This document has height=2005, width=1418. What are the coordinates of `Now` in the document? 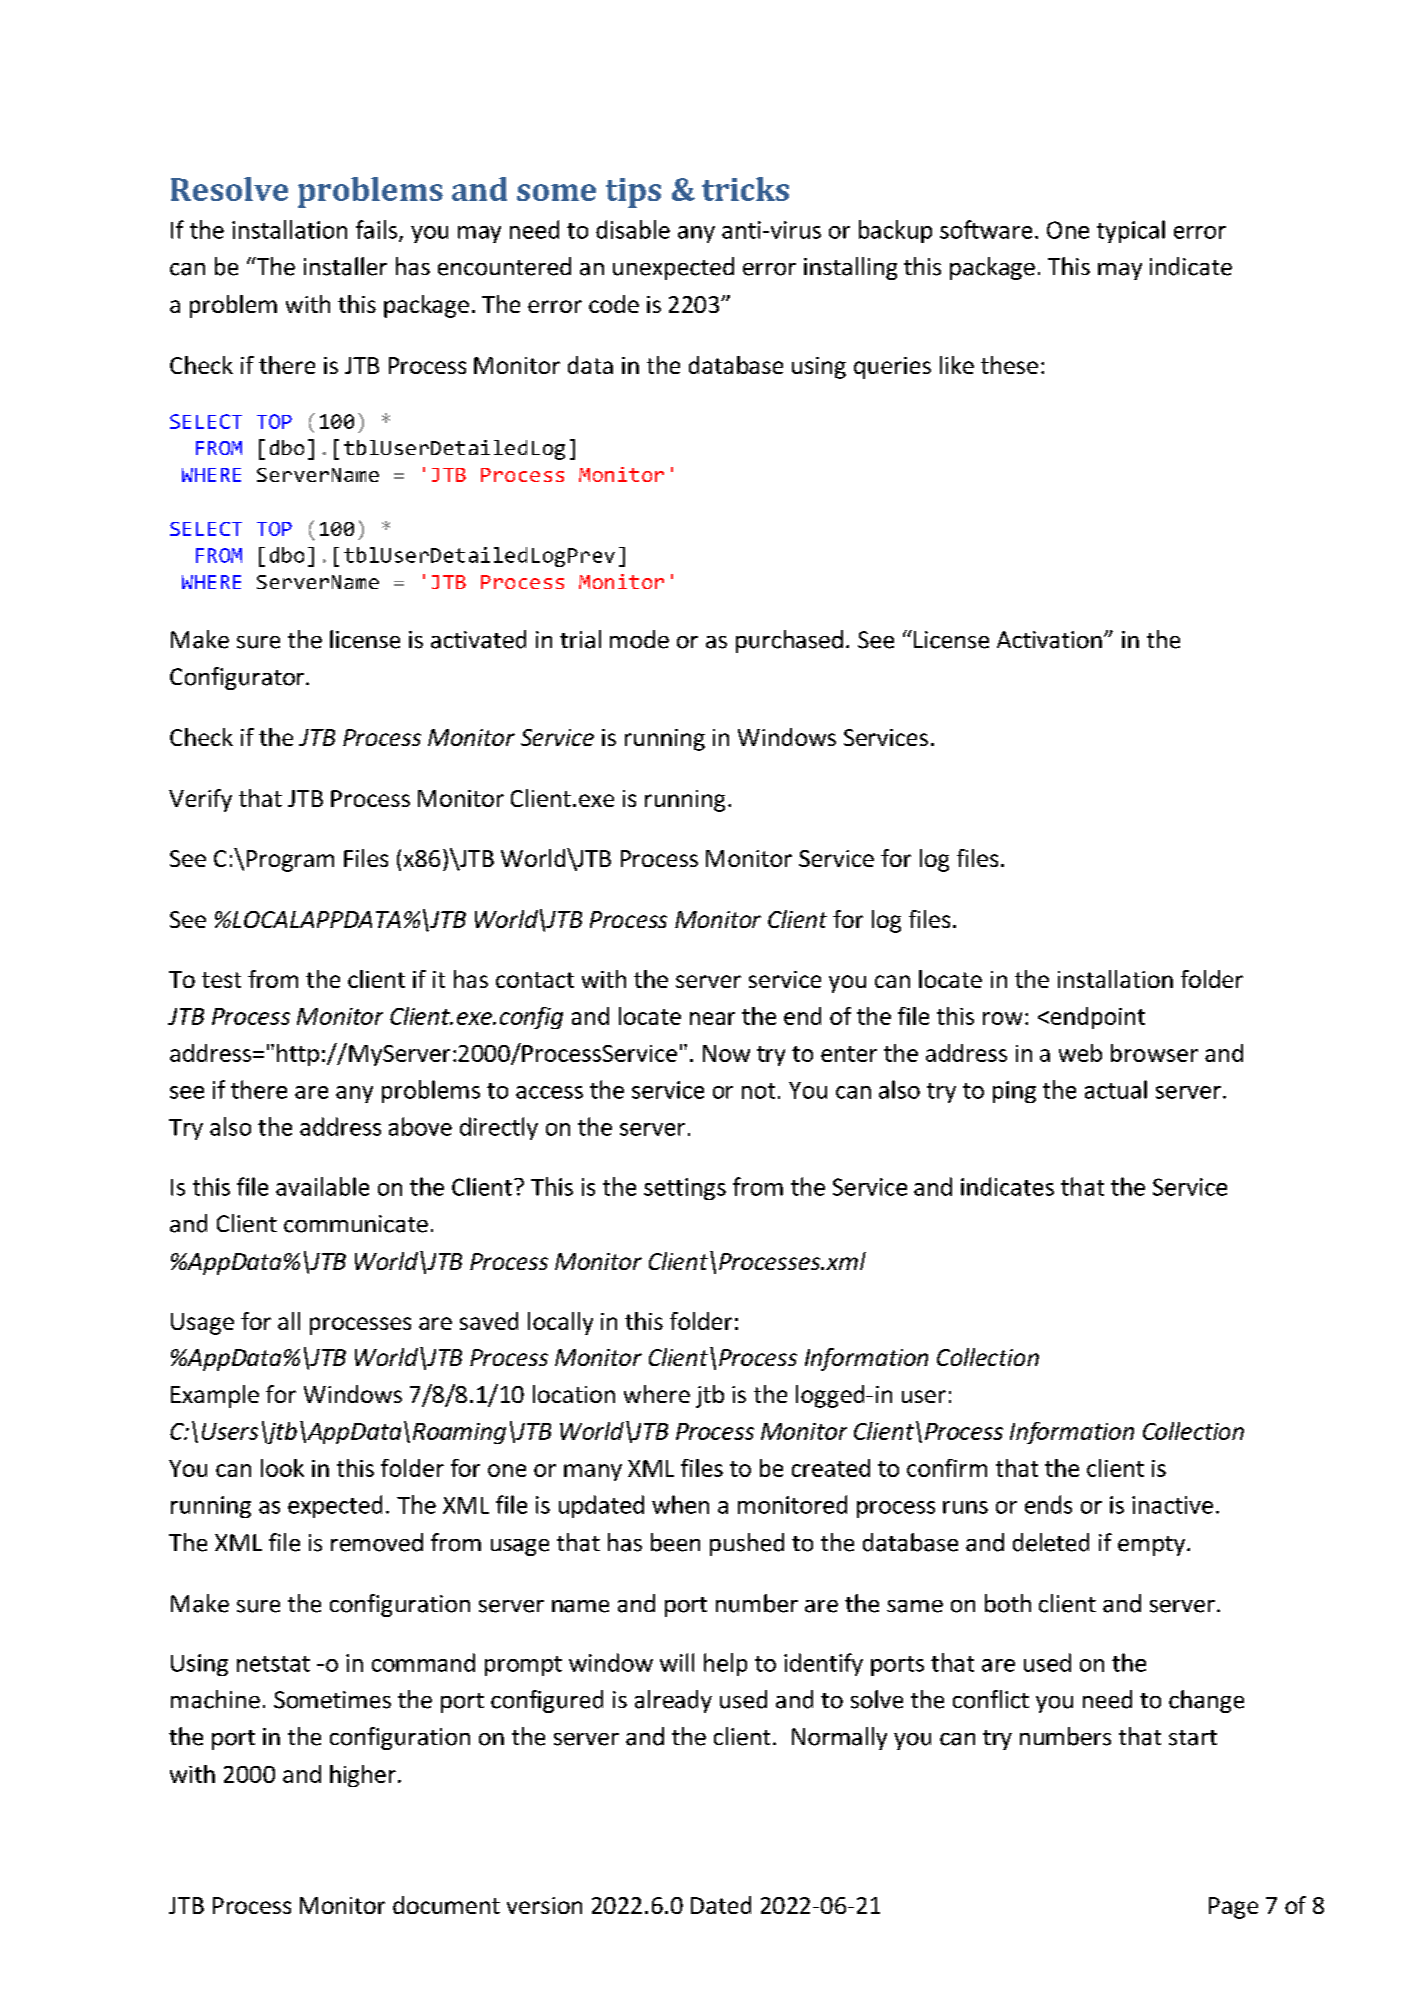 It's located at (726, 1053).
